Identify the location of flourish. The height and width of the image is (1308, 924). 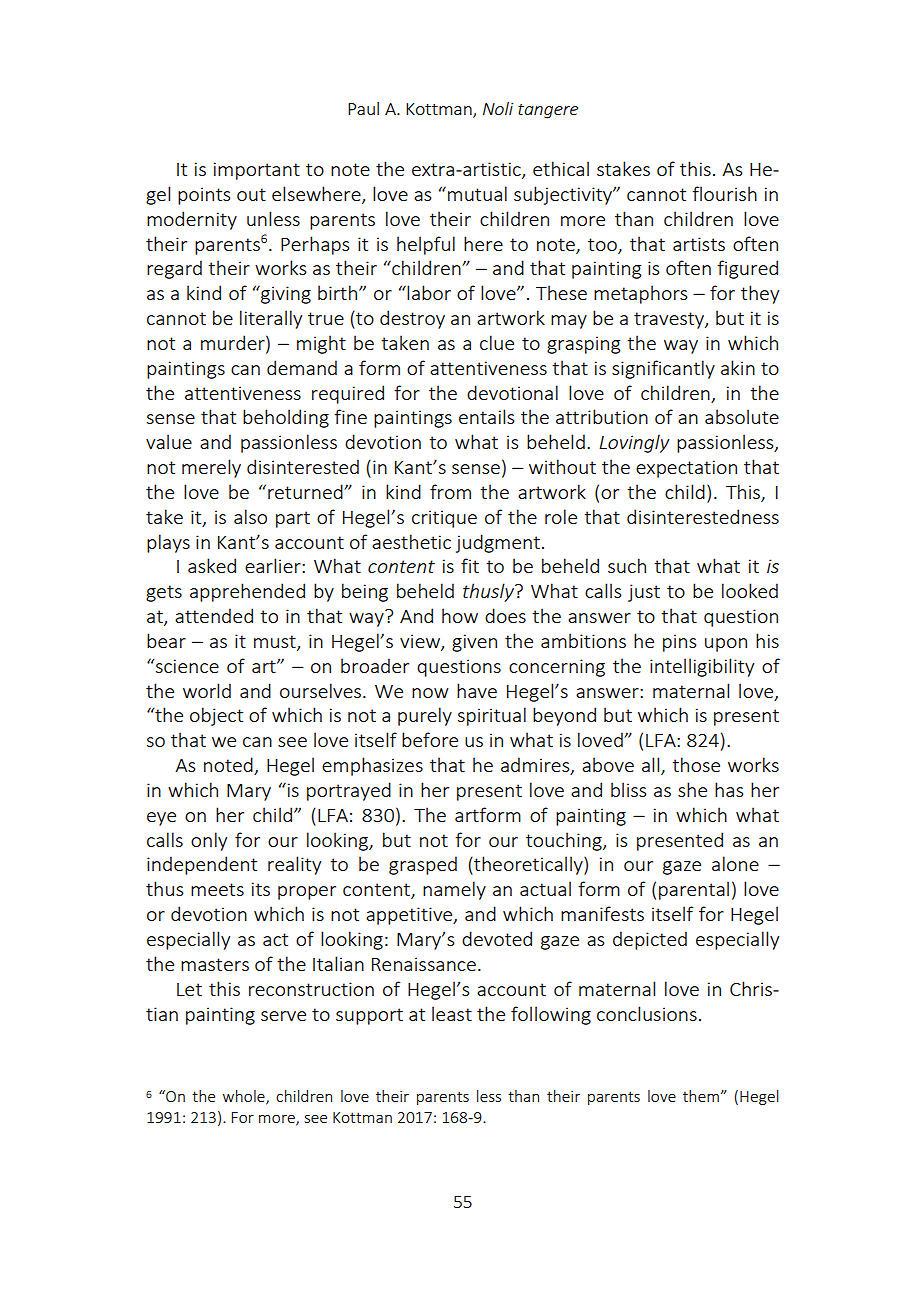
(724, 193).
